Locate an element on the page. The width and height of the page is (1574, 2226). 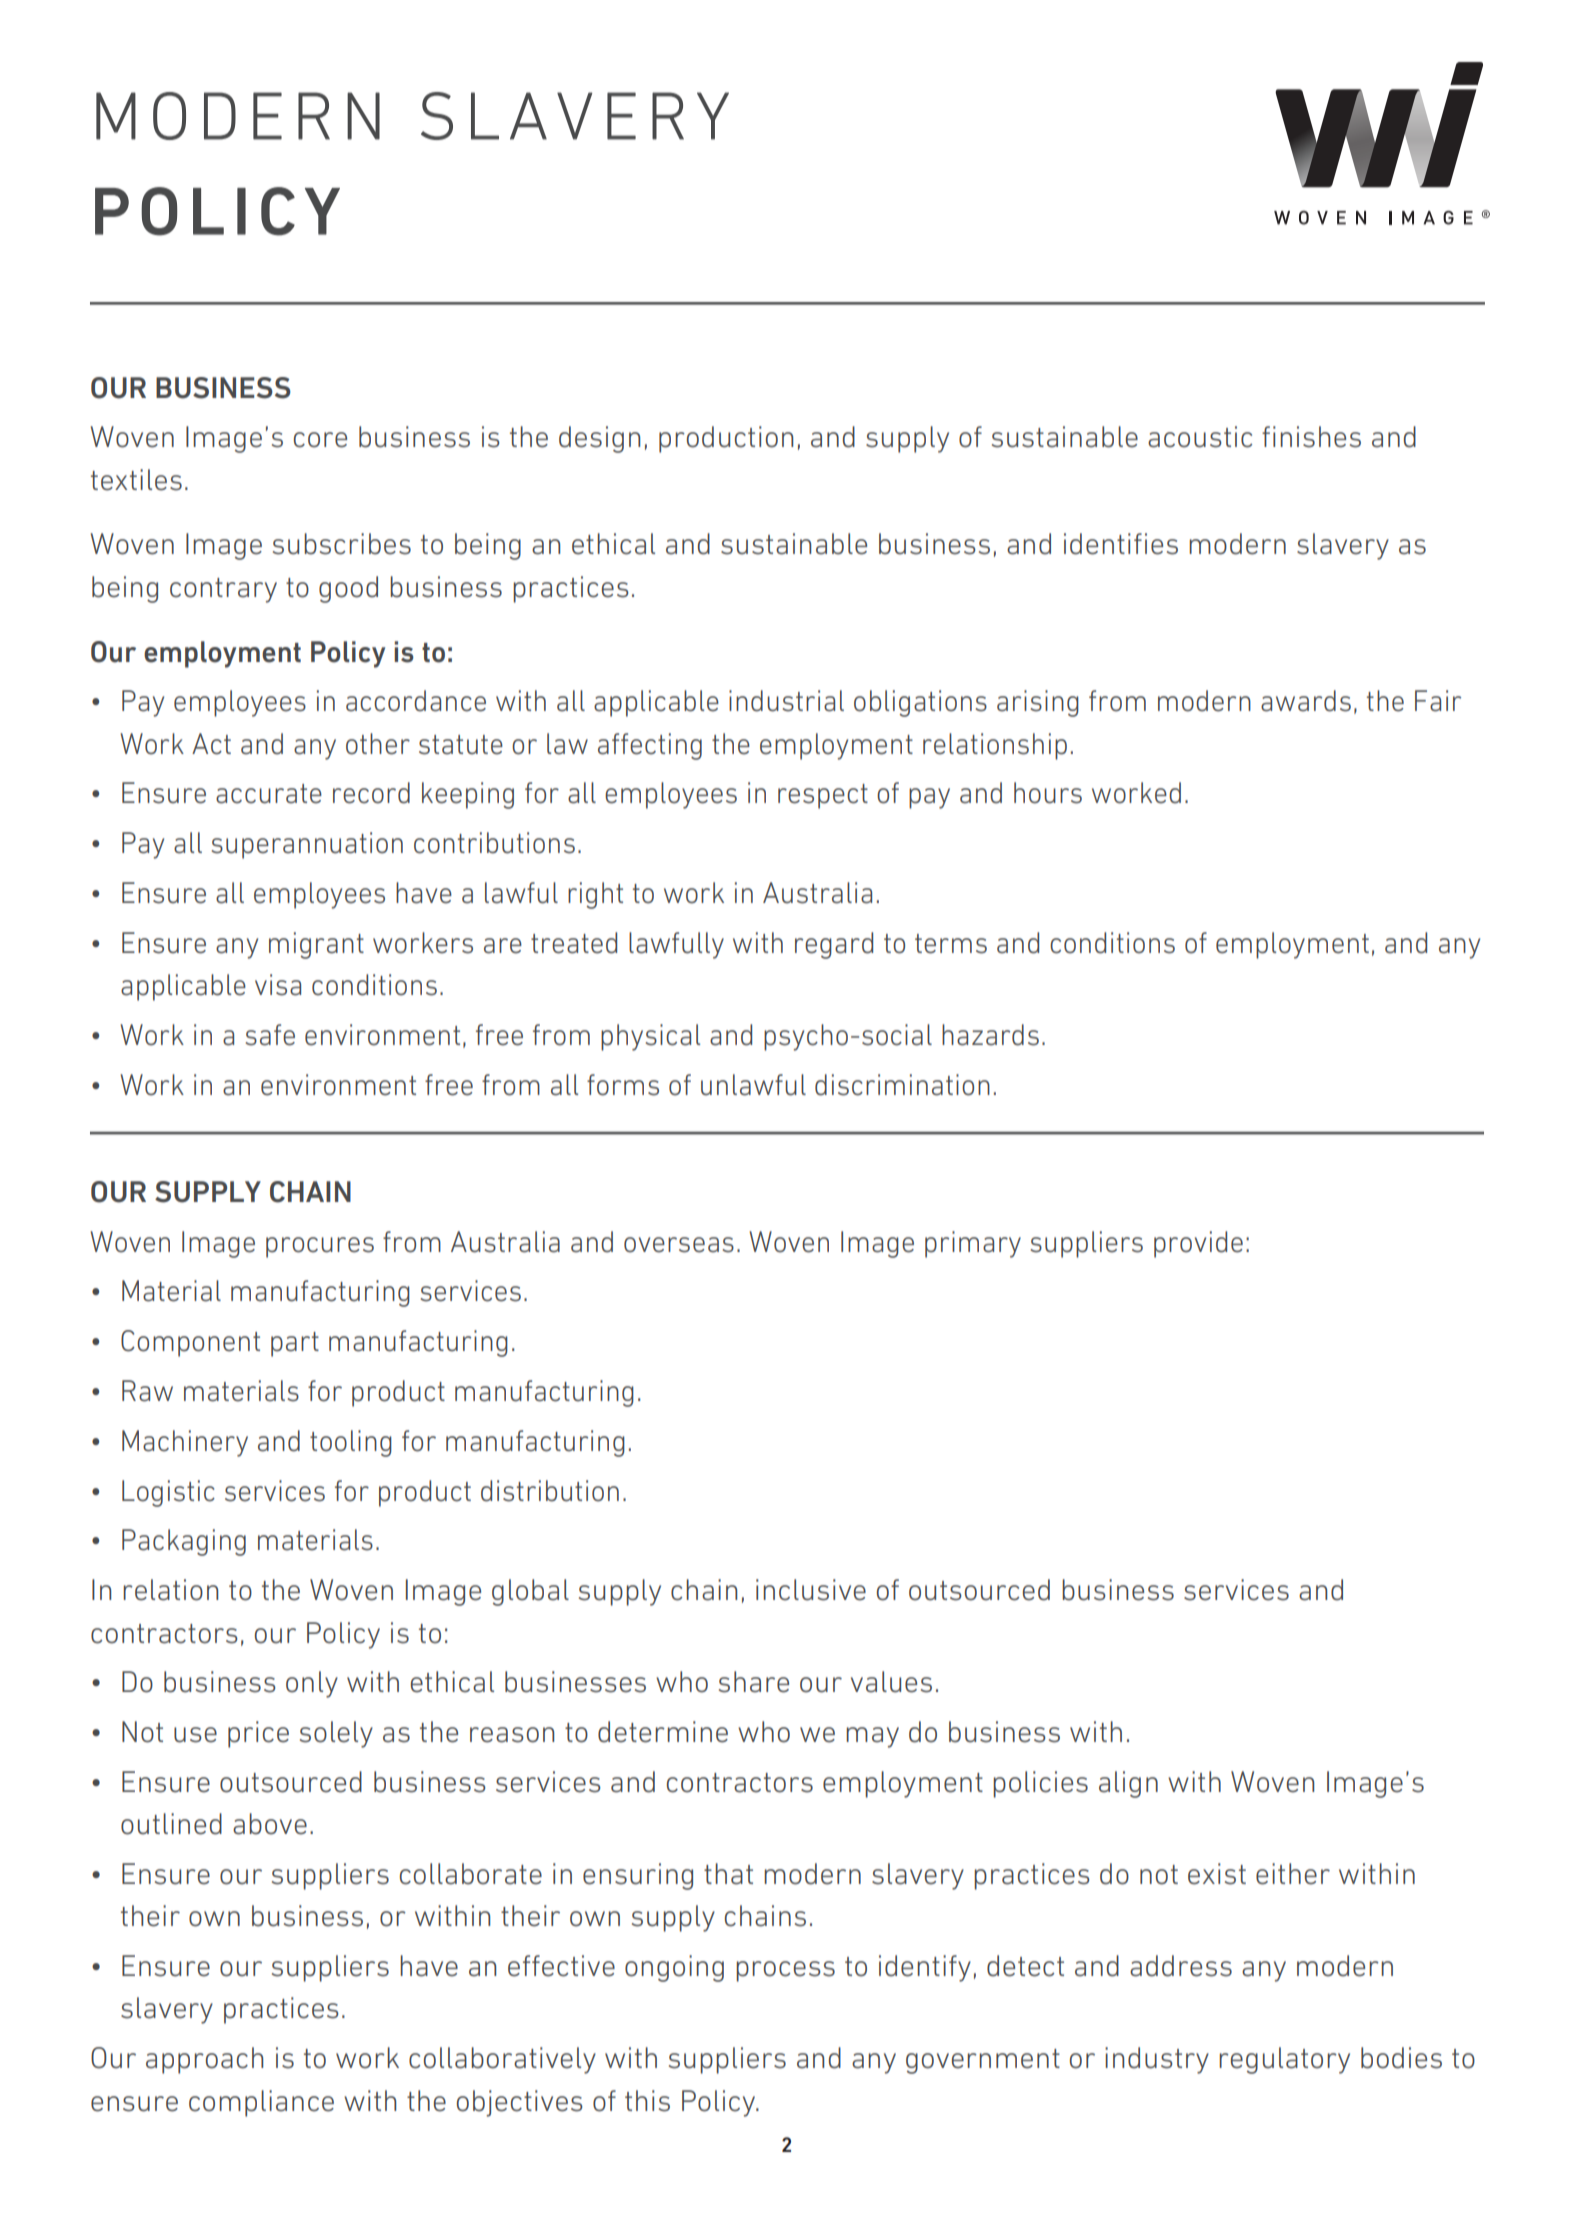
finishes is located at coordinates (1311, 437).
